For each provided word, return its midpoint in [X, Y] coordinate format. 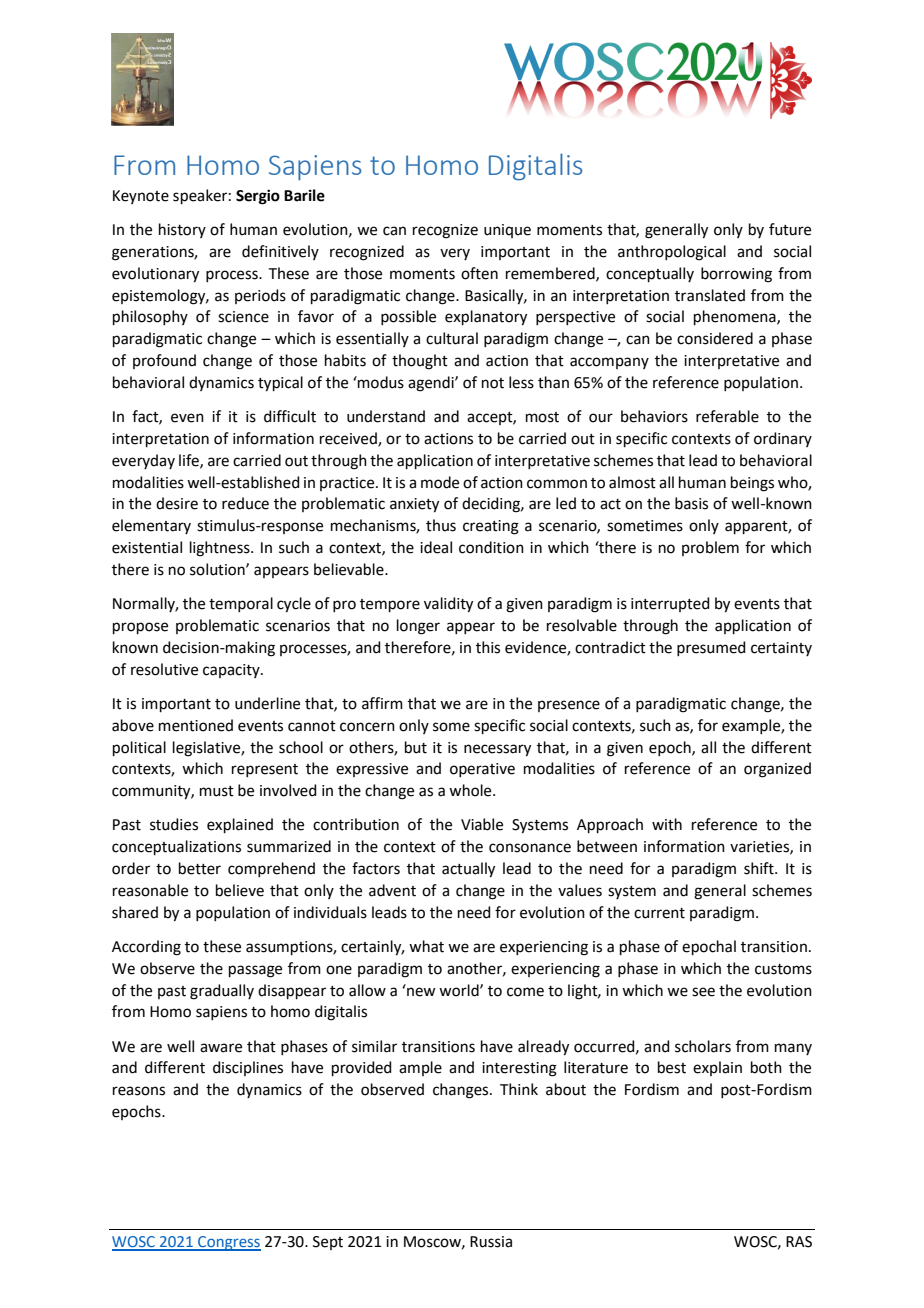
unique [507, 231]
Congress [228, 1243]
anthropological [672, 253]
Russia [491, 1242]
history [182, 230]
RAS [799, 1242]
